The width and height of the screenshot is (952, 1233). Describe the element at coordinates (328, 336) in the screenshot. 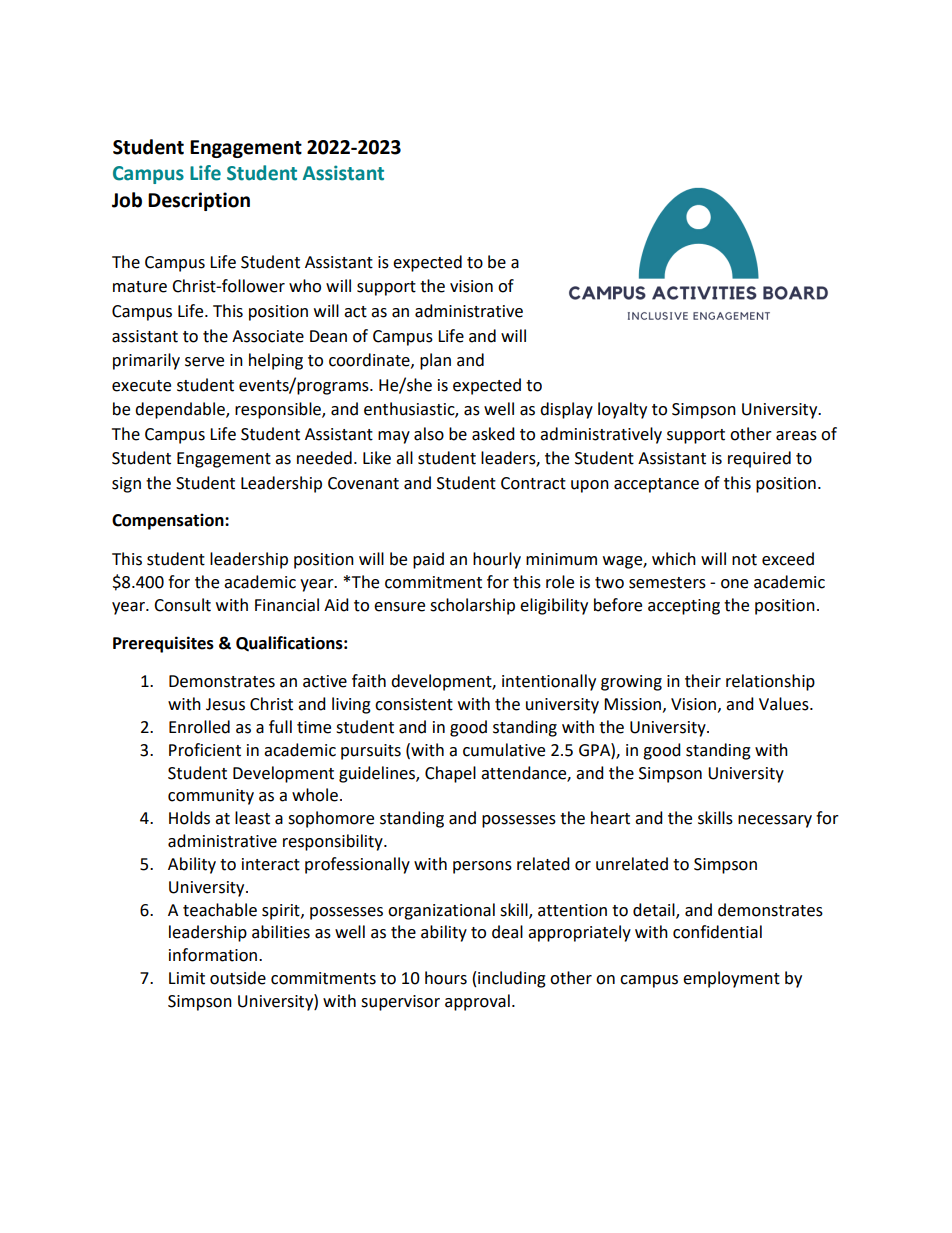

I see `Dean` at that location.
